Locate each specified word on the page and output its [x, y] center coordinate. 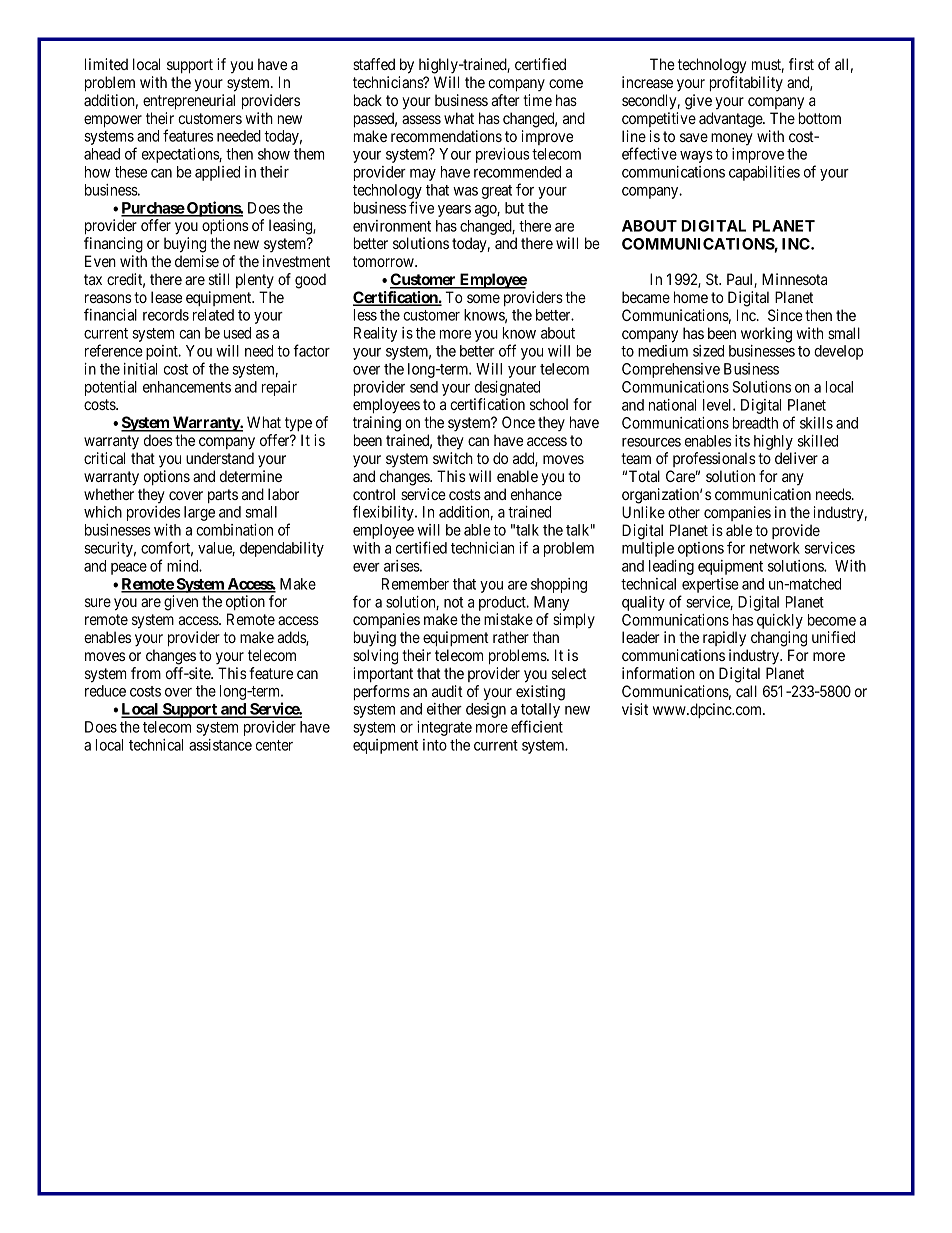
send [424, 387]
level [718, 405]
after [505, 100]
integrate [444, 728]
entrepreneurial [189, 101]
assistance [220, 745]
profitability [746, 83]
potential [111, 388]
